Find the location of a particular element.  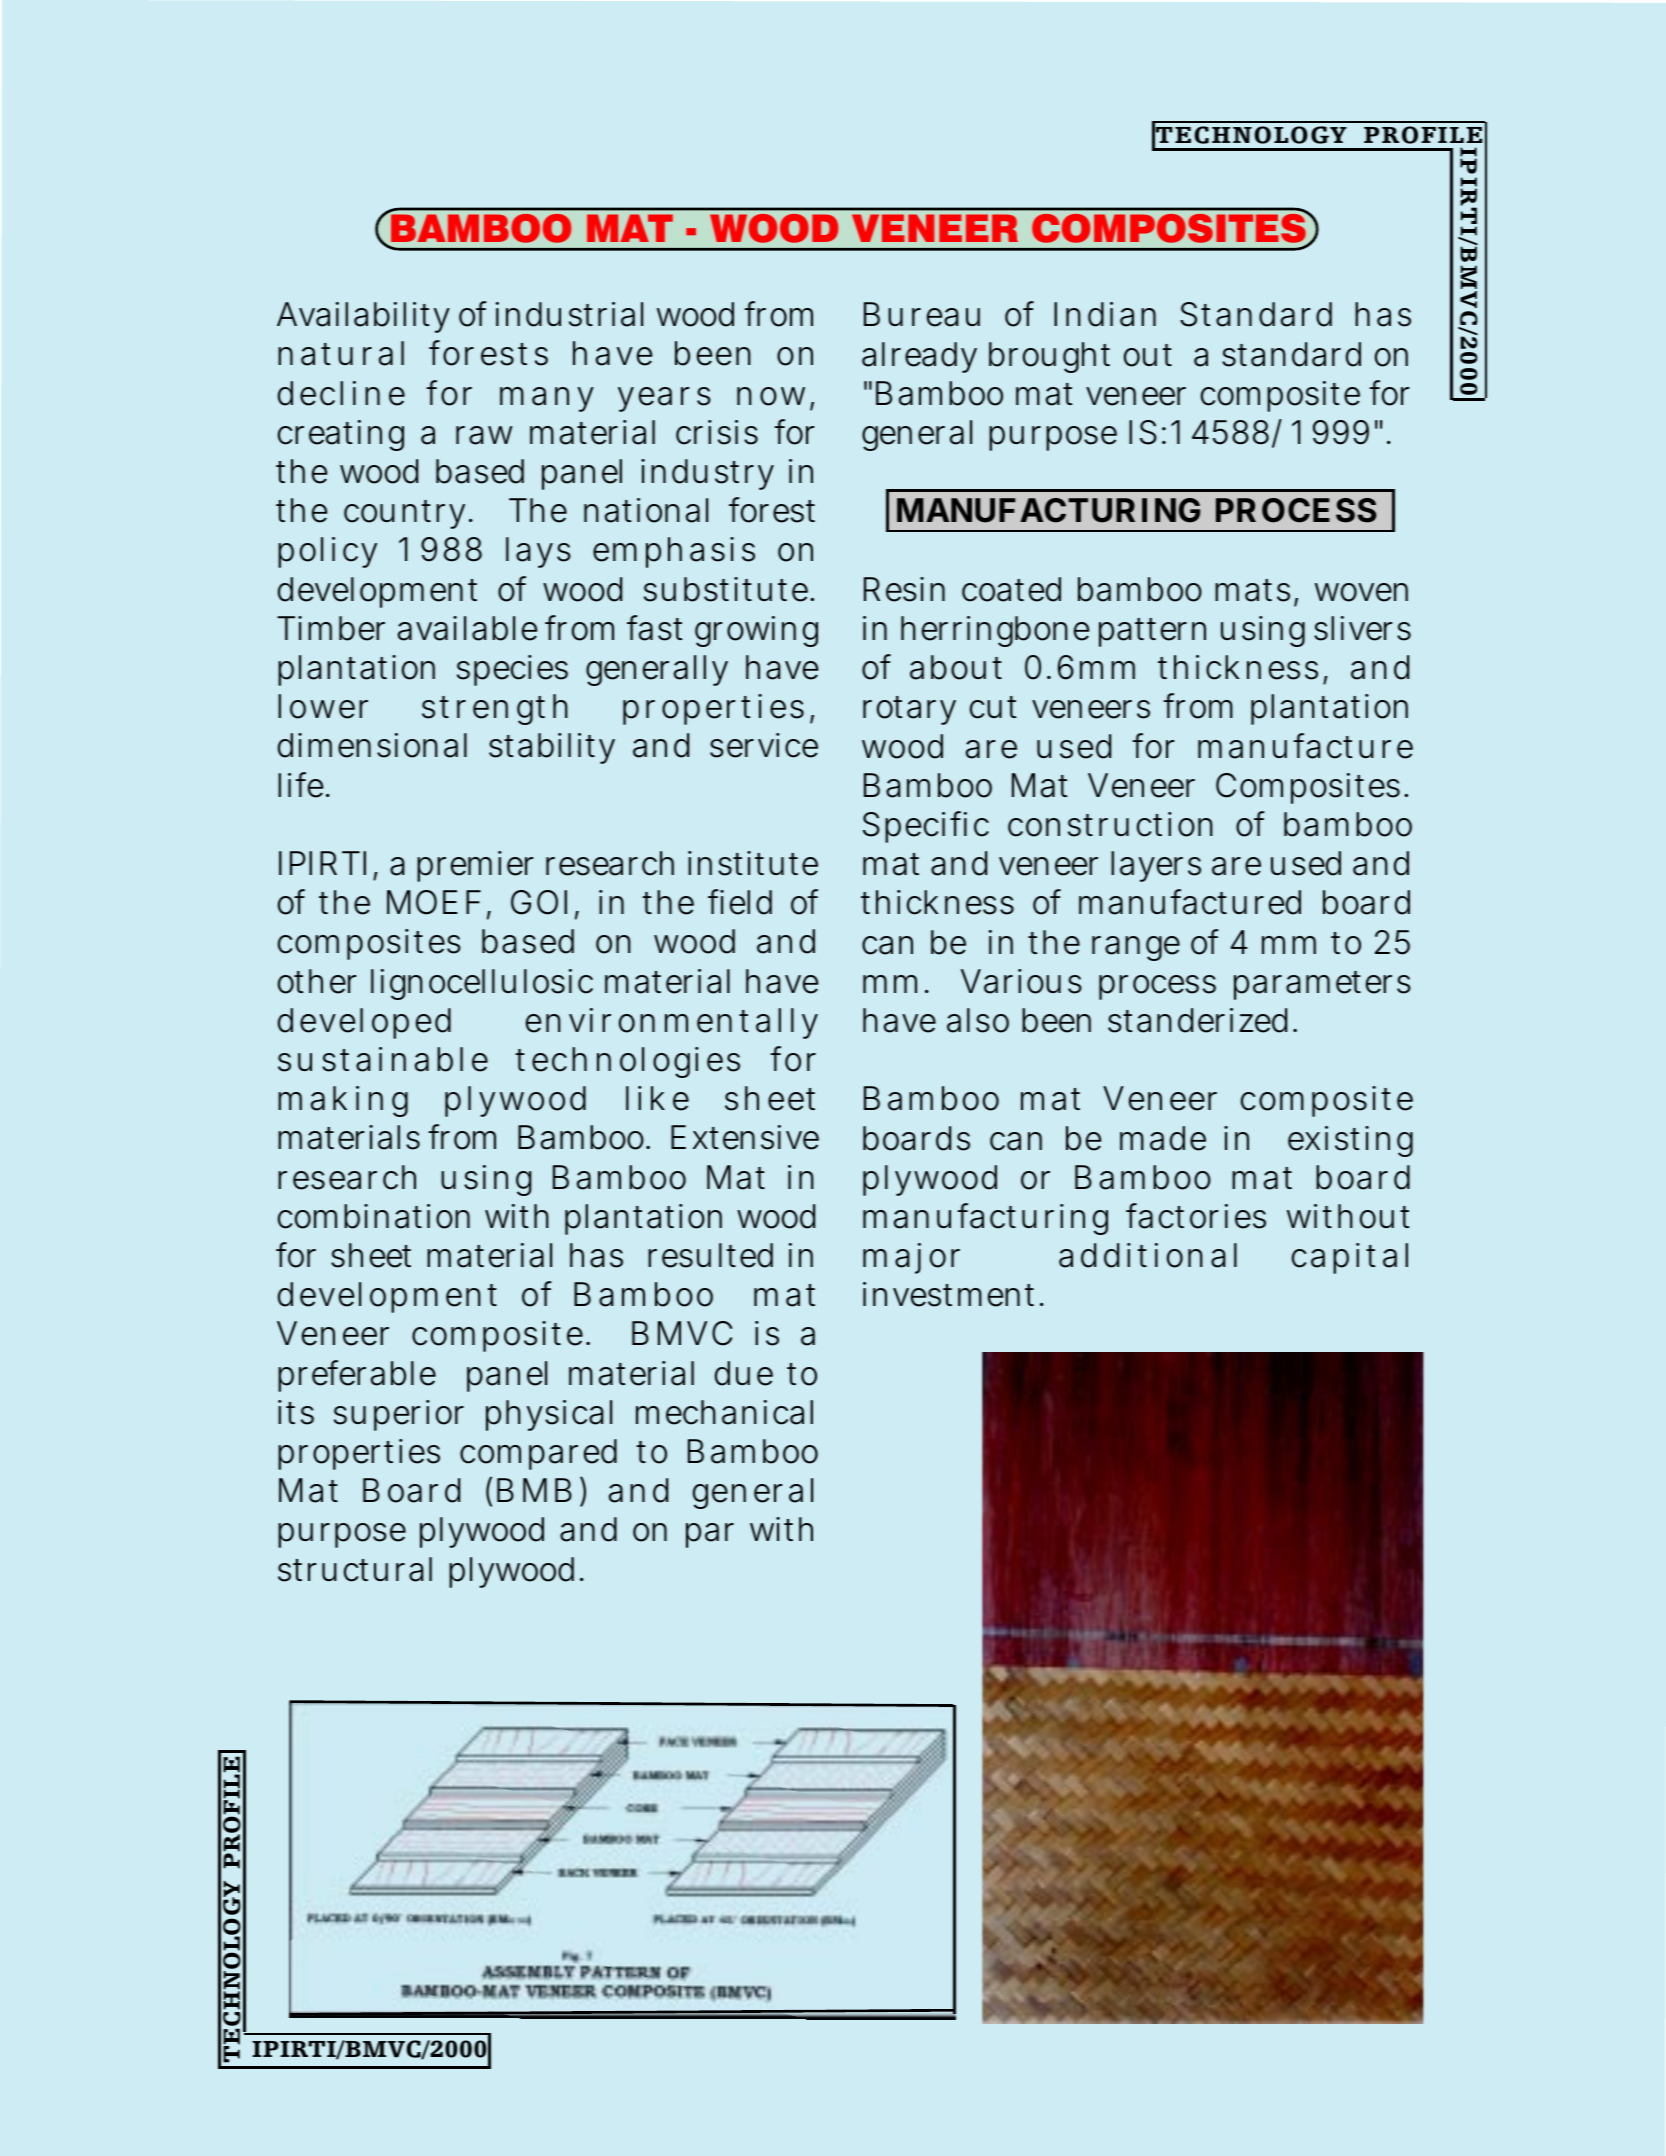

range is located at coordinates (1136, 948).
